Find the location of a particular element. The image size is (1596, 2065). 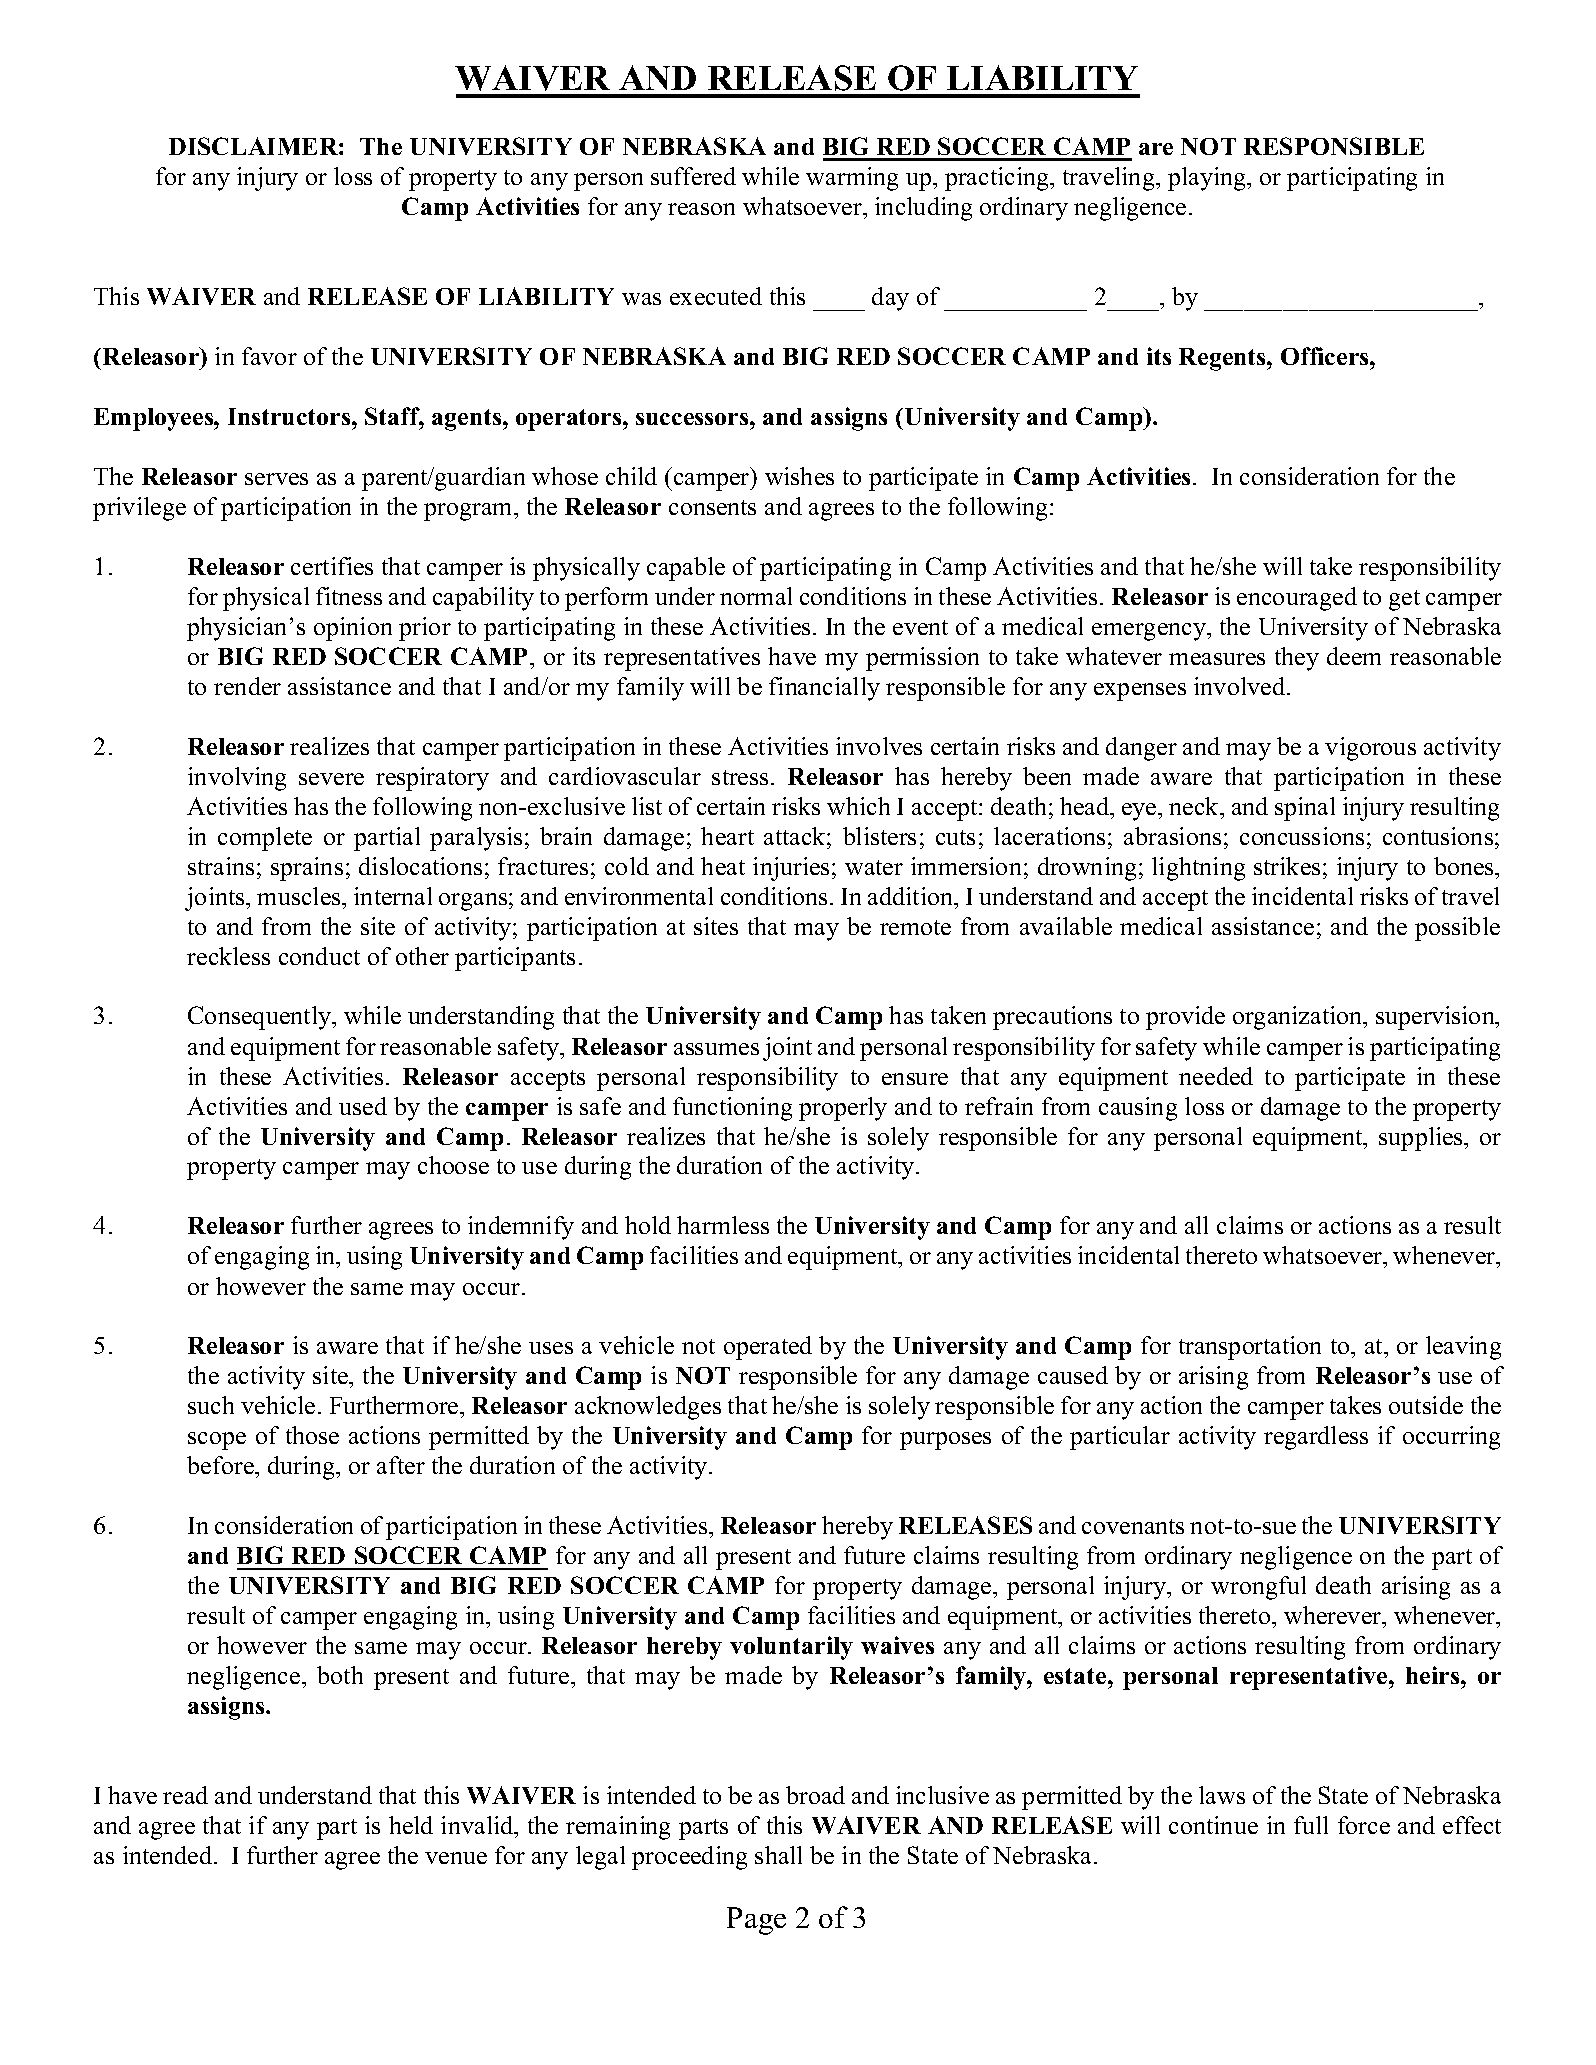

shall is located at coordinates (778, 1855).
